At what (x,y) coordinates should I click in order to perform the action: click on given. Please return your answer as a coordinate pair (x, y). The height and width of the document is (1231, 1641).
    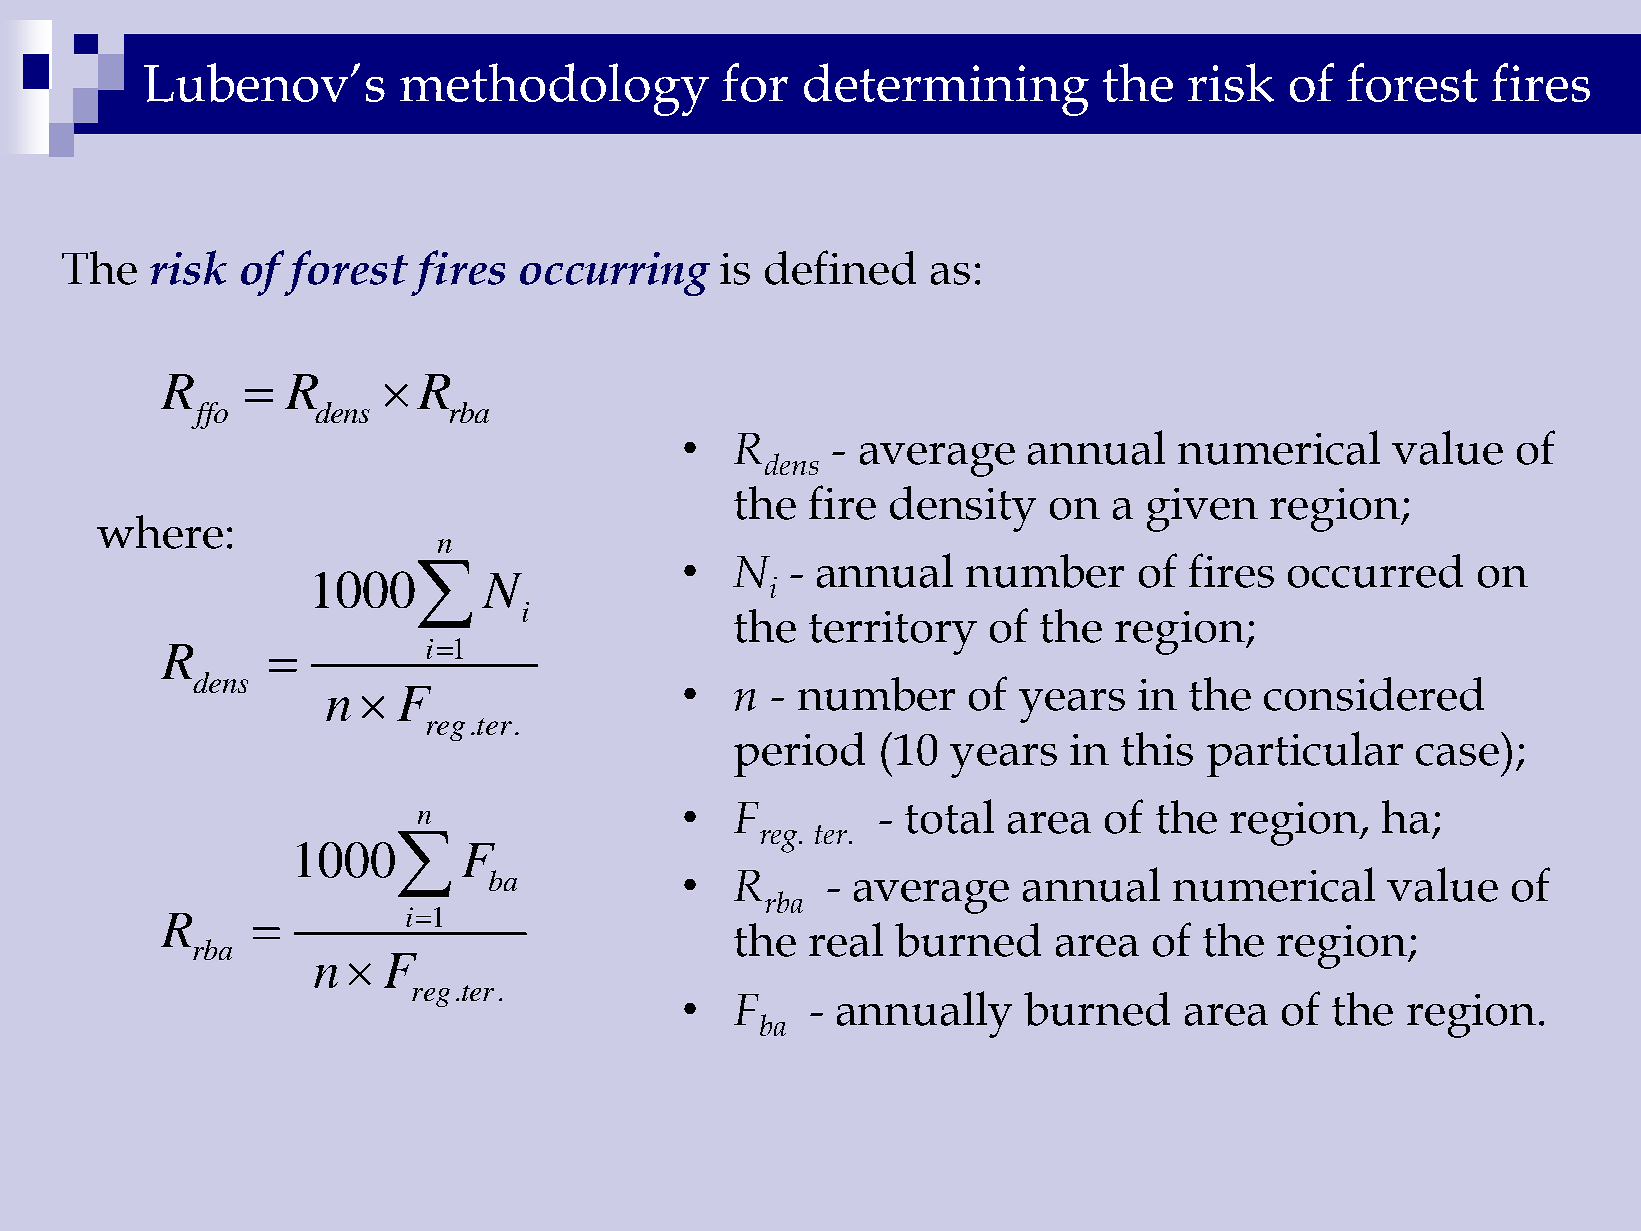
    Looking at the image, I should click on (1202, 510).
